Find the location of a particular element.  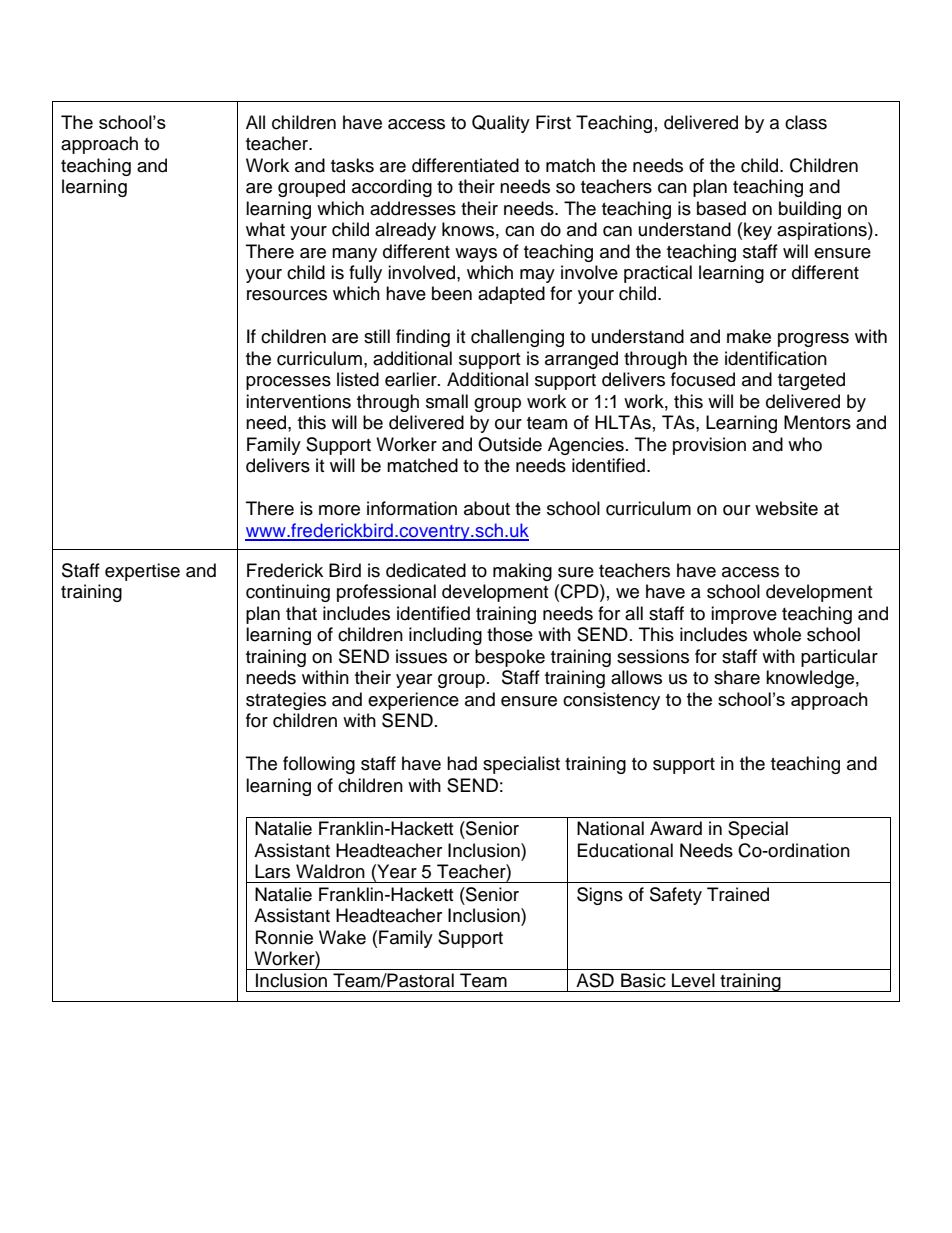

share is located at coordinates (737, 677).
